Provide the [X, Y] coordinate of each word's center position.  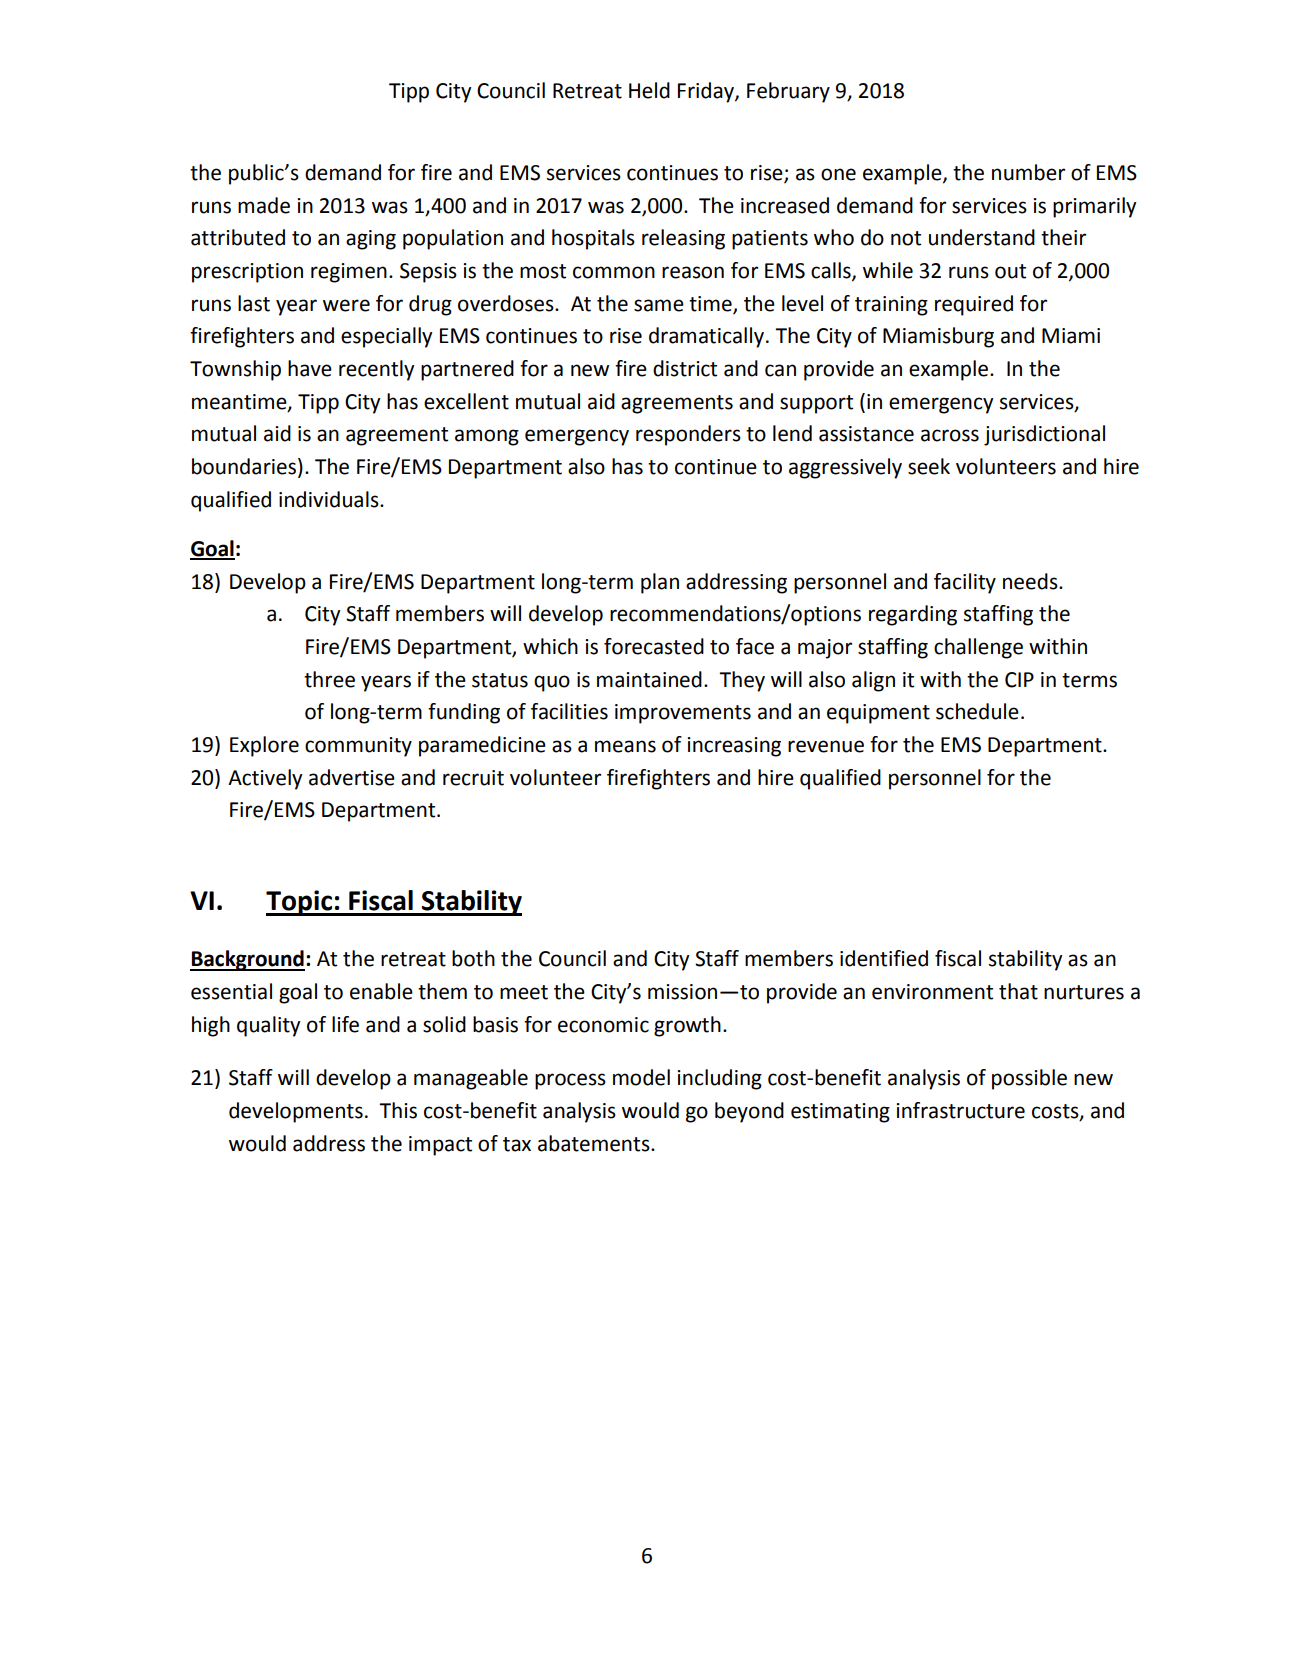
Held [649, 90]
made [264, 205]
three [329, 679]
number [1028, 172]
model [641, 1077]
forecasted [654, 646]
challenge [978, 648]
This [398, 1110]
